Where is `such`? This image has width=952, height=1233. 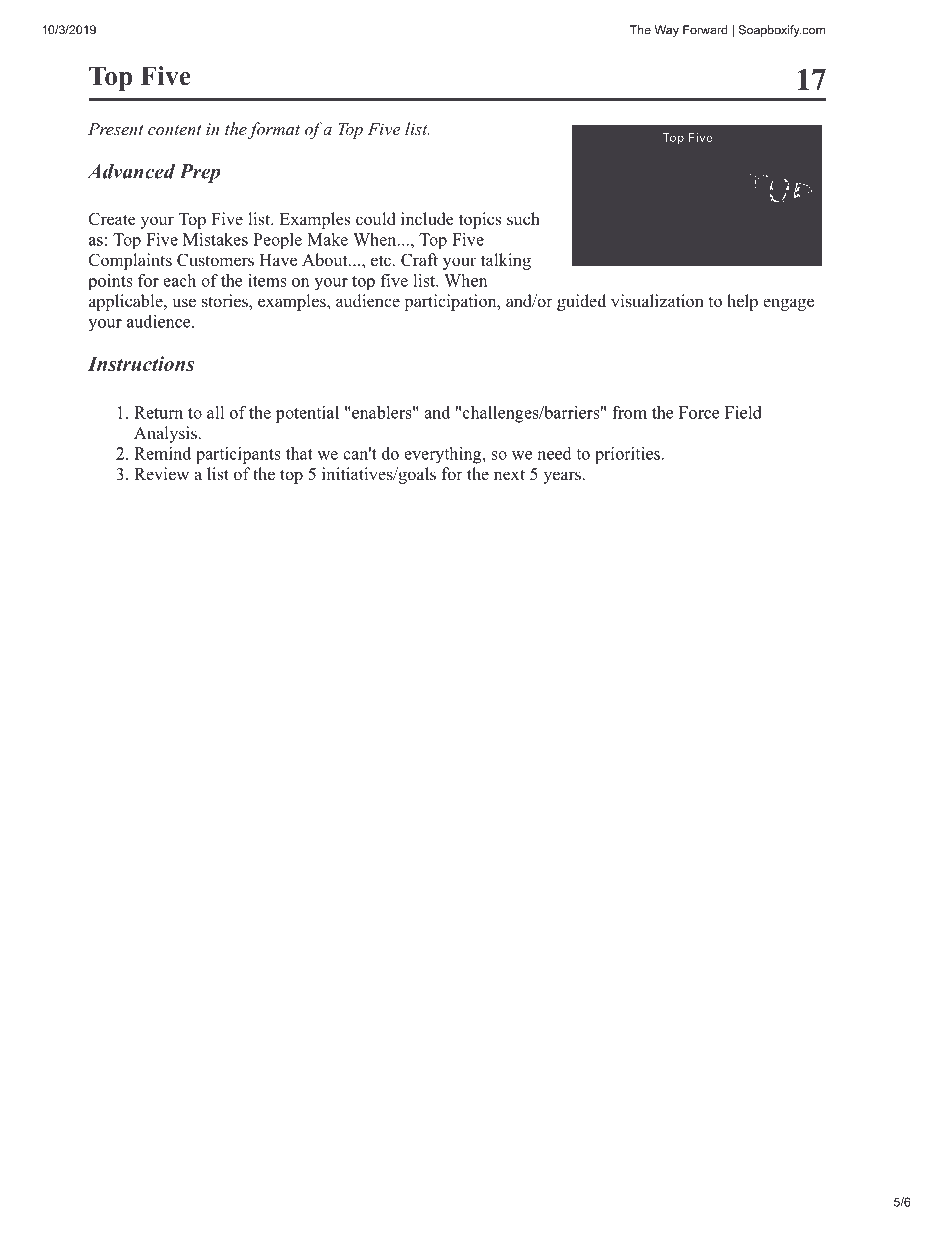 such is located at coordinates (523, 219).
